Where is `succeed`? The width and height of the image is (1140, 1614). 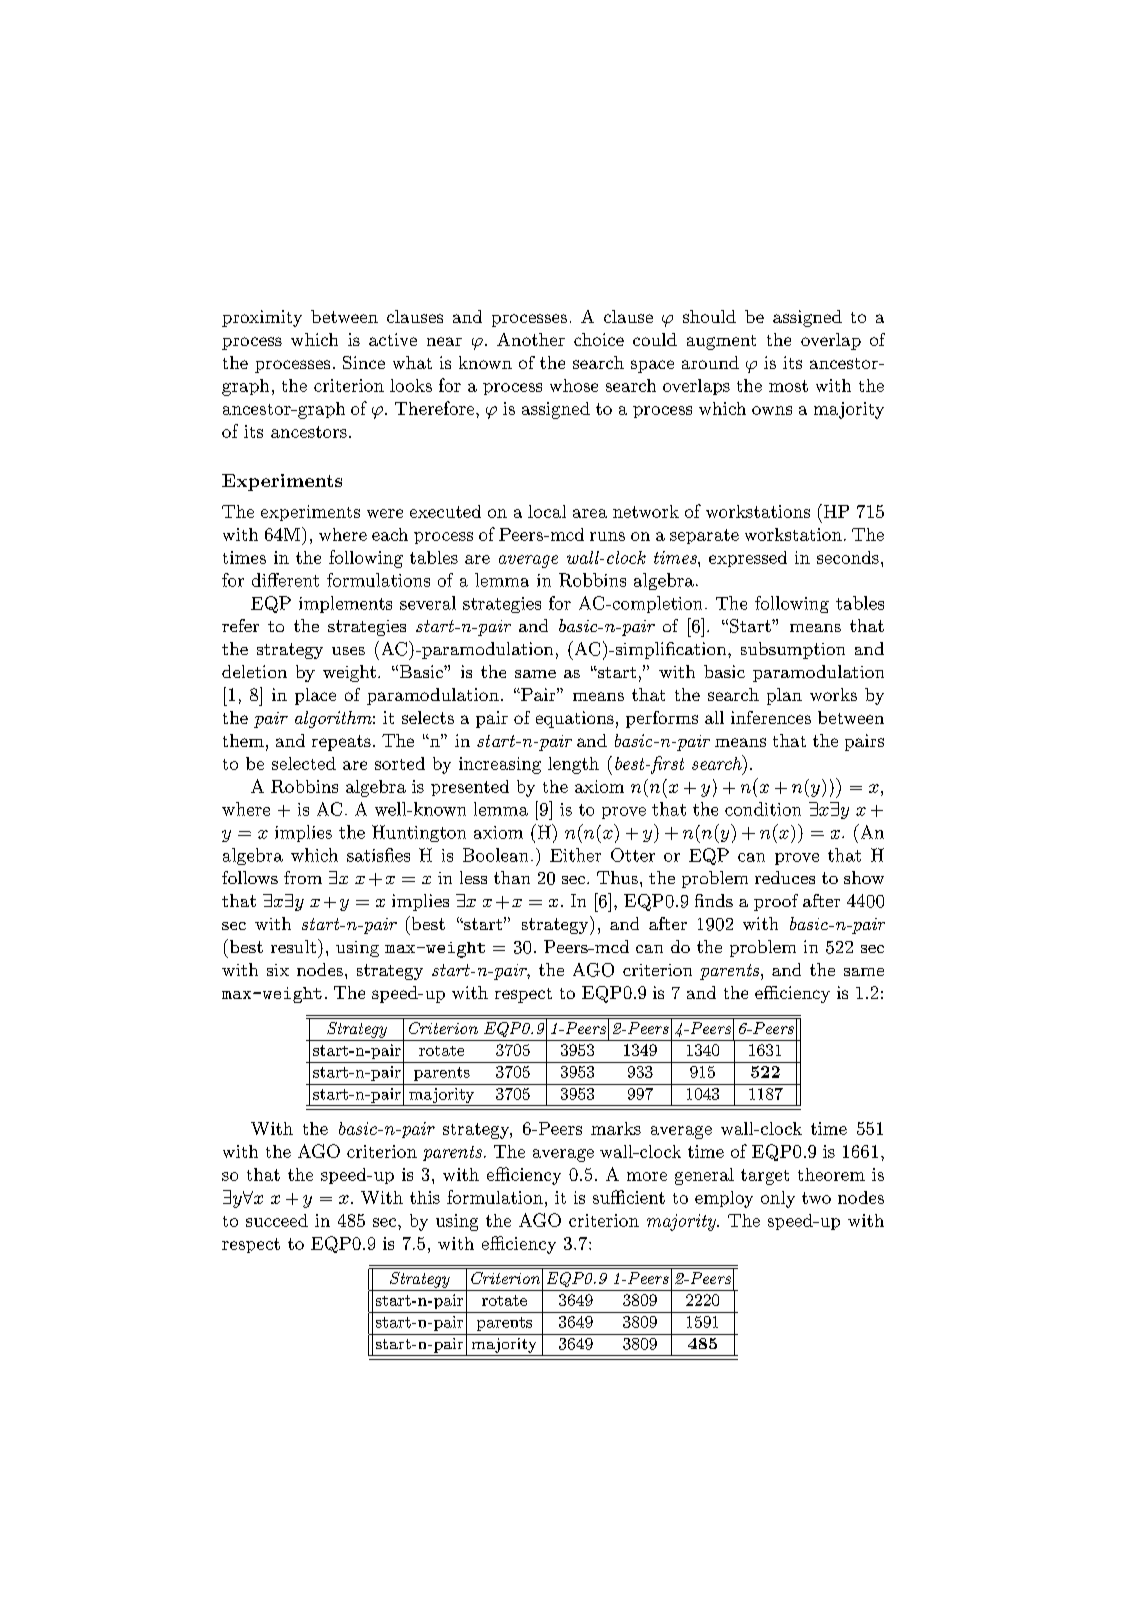 succeed is located at coordinates (277, 1220).
